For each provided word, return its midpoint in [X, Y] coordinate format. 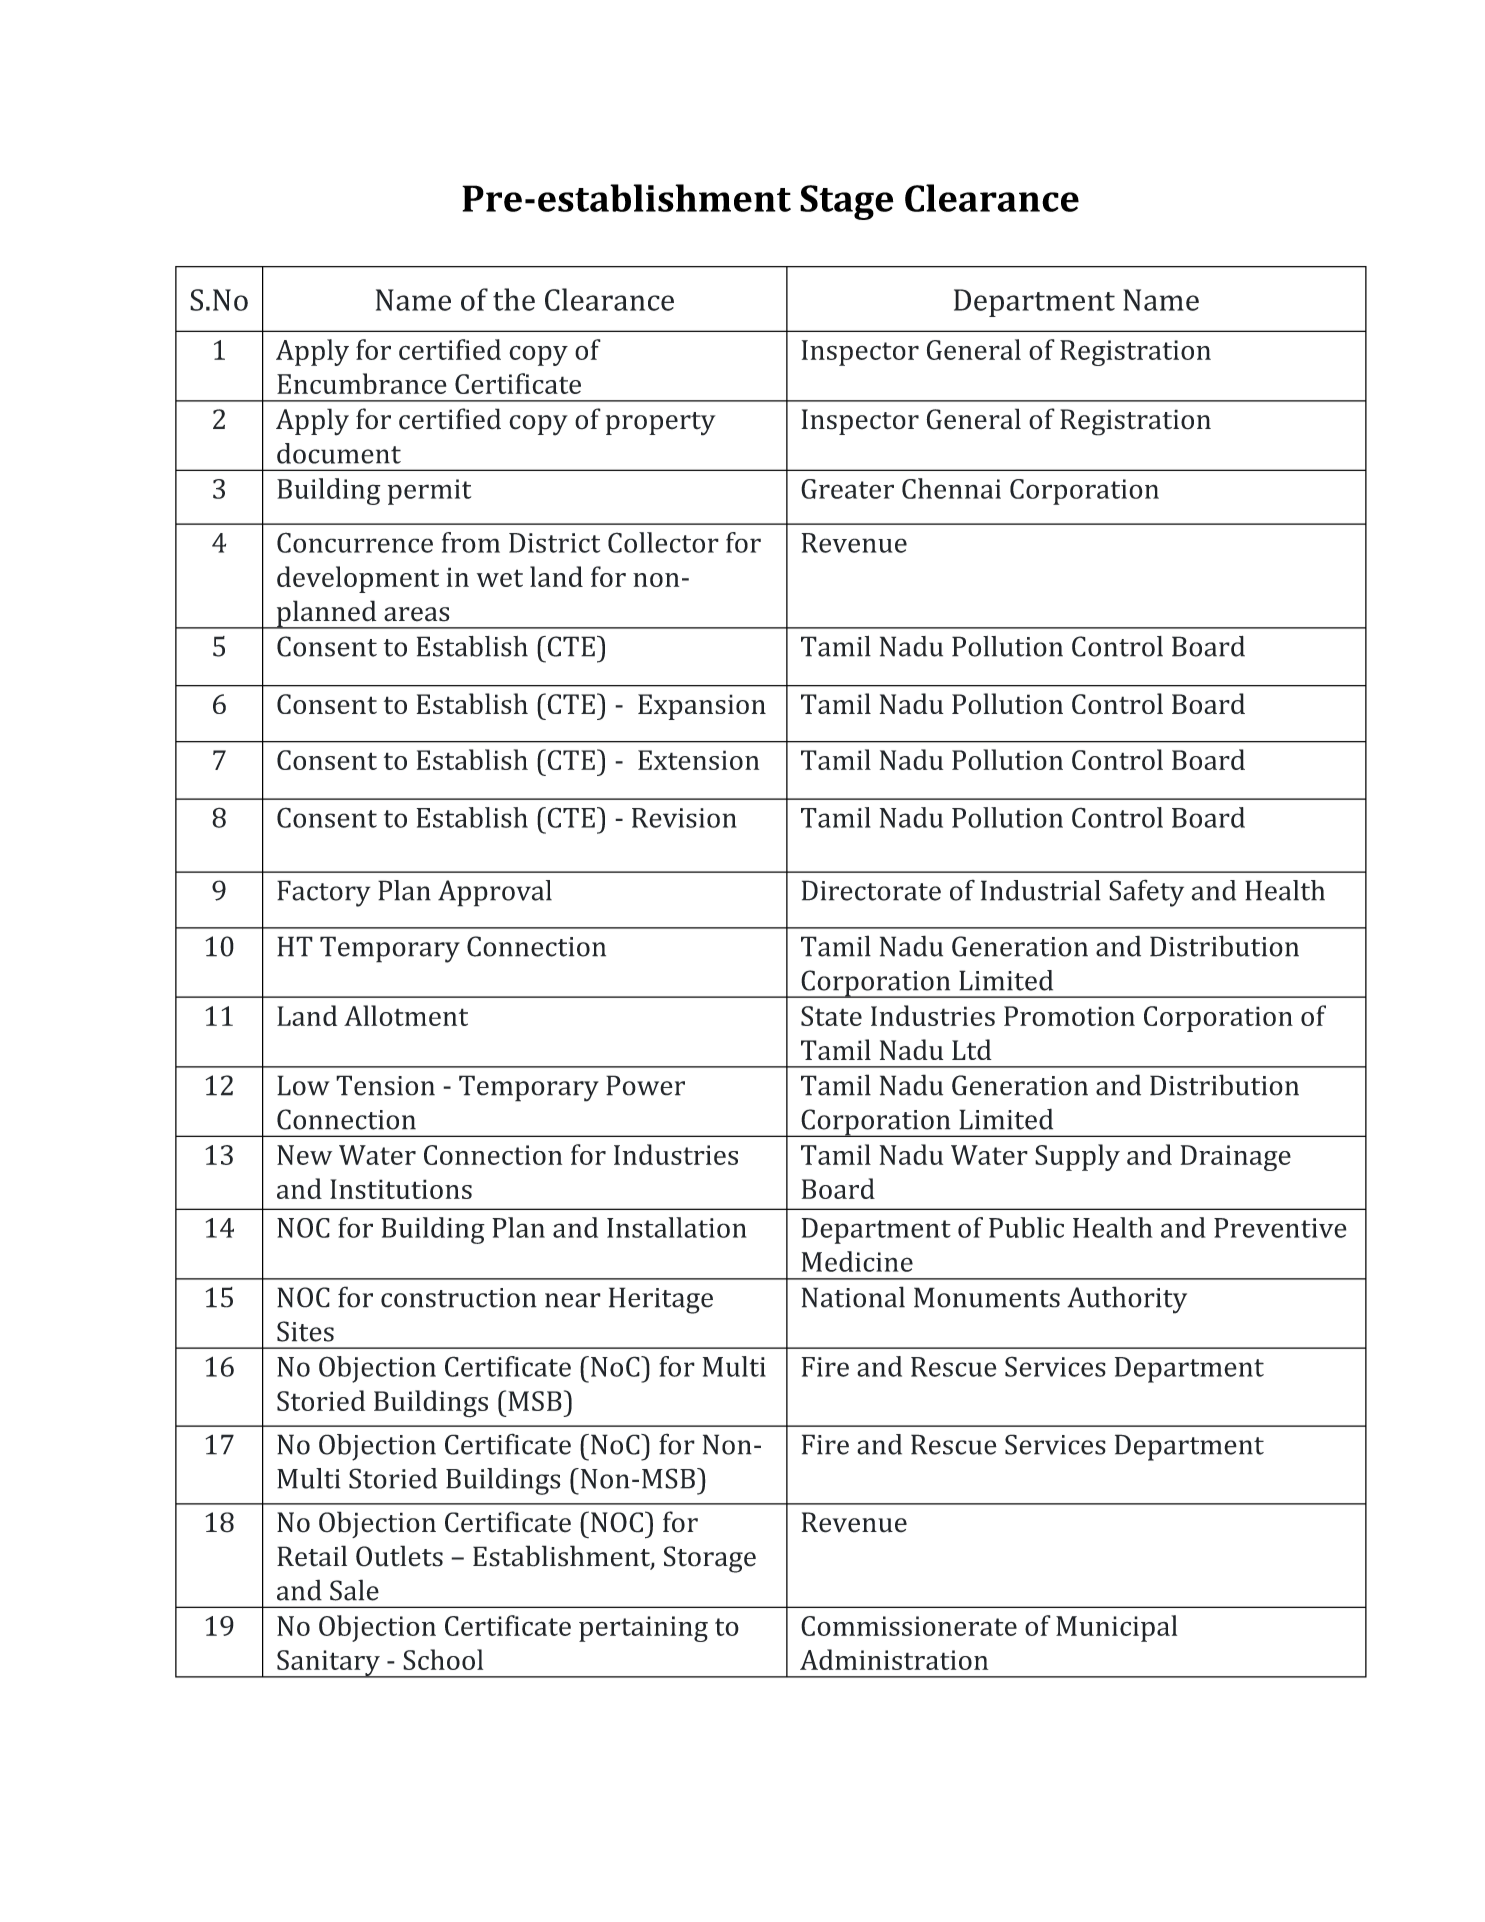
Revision [684, 818]
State [831, 1016]
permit [429, 492]
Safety [1146, 893]
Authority [1127, 1300]
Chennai [951, 488]
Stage [847, 202]
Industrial [1041, 890]
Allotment [406, 1015]
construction [459, 1298]
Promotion [1069, 1016]
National [853, 1297]
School [443, 1659]
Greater [847, 489]
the [514, 299]
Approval [495, 893]
